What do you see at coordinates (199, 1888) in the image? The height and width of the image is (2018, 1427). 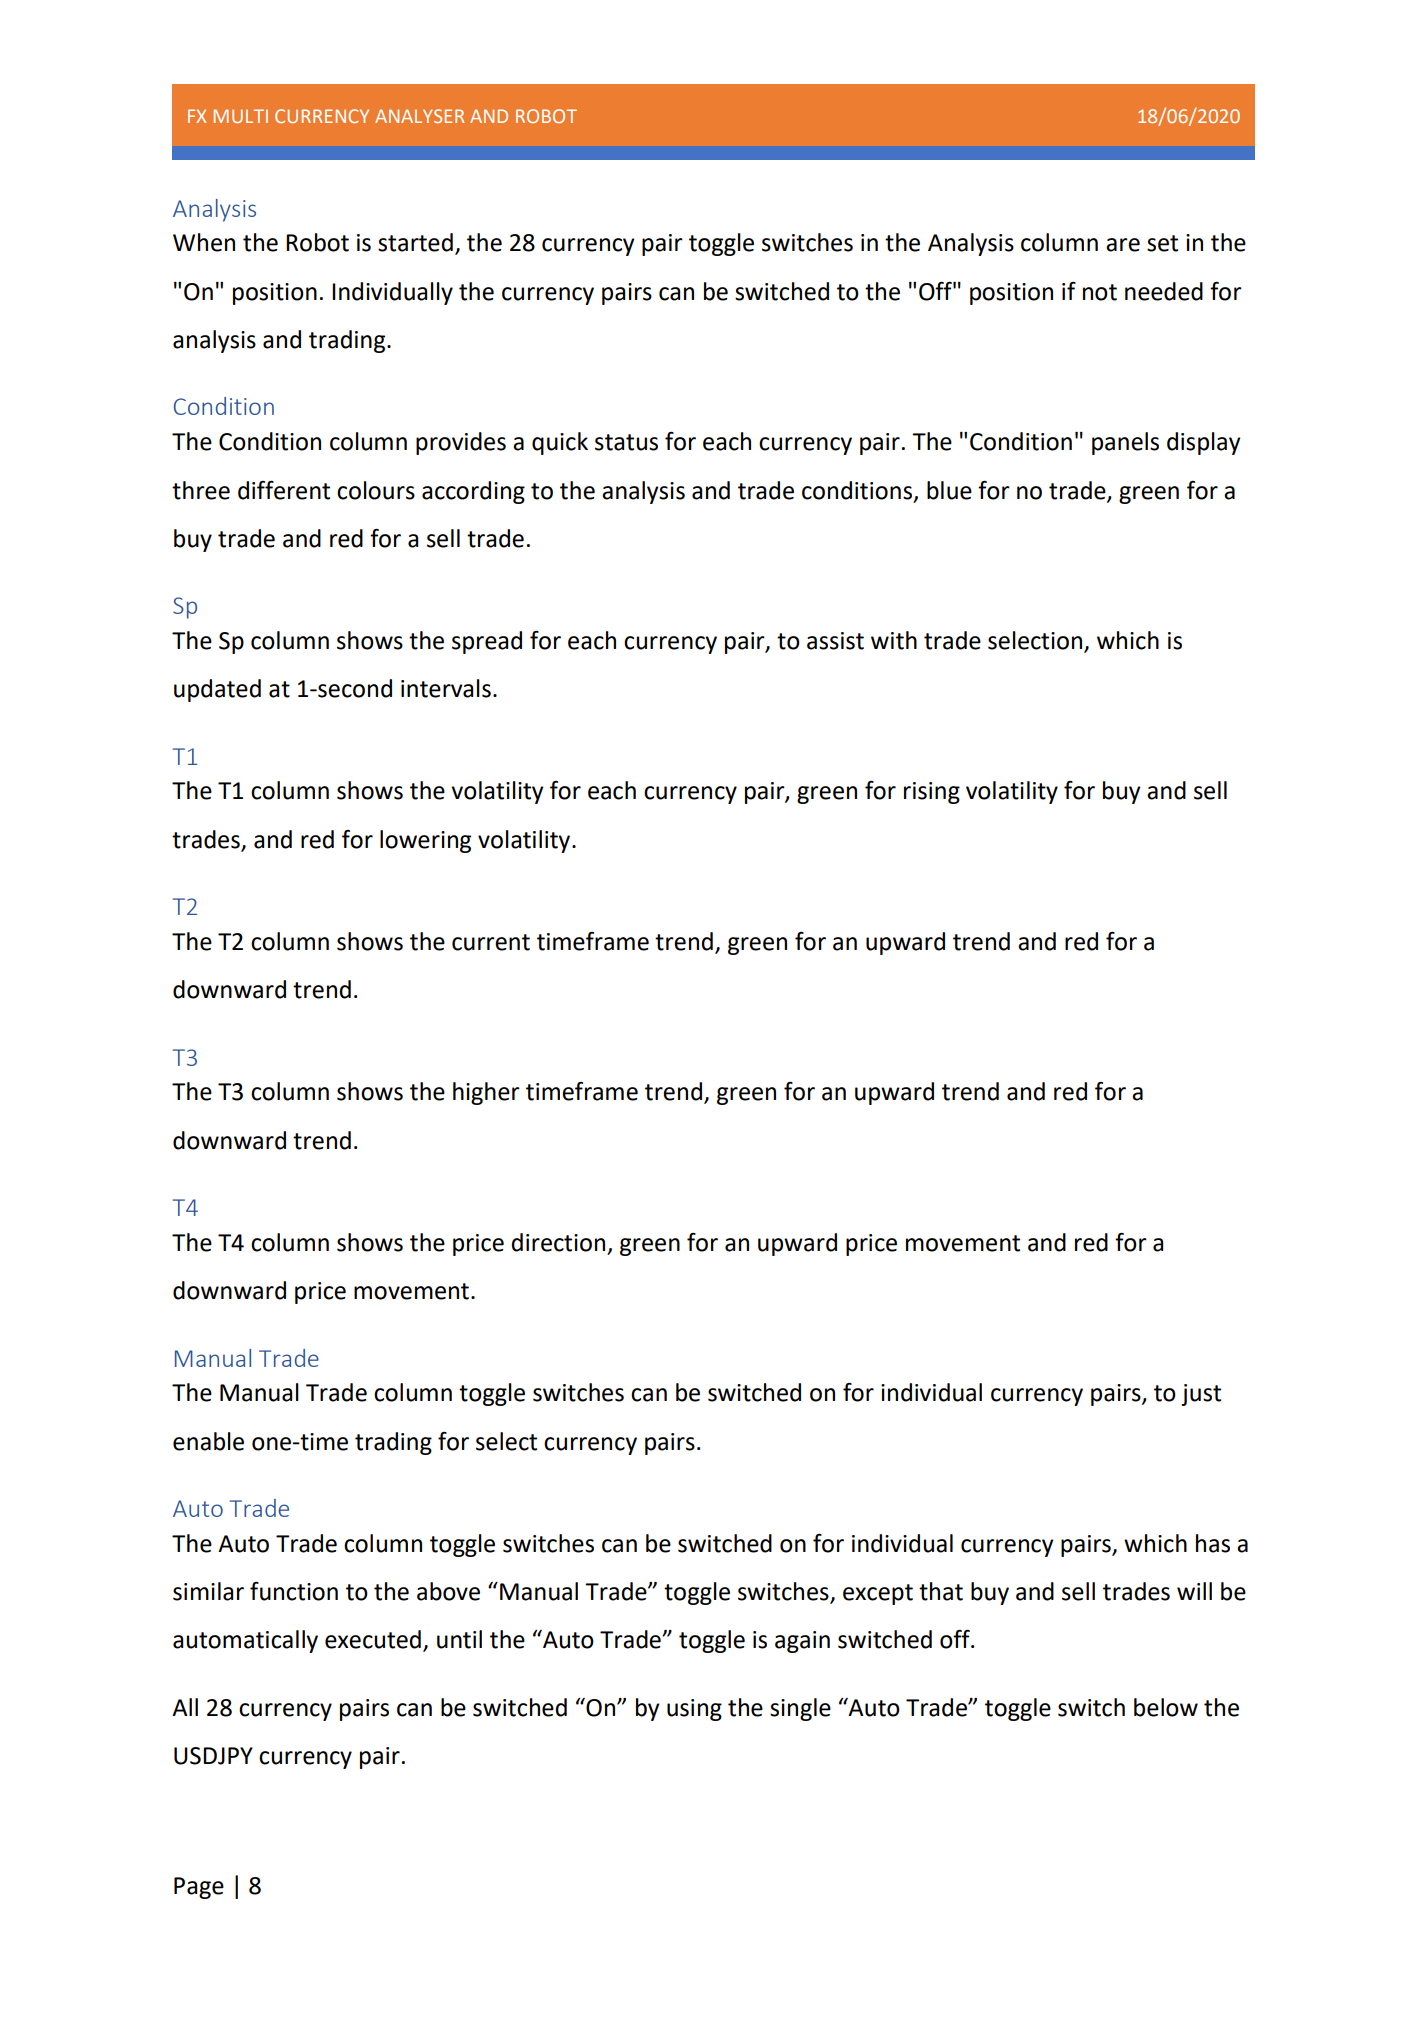 I see `Page` at bounding box center [199, 1888].
